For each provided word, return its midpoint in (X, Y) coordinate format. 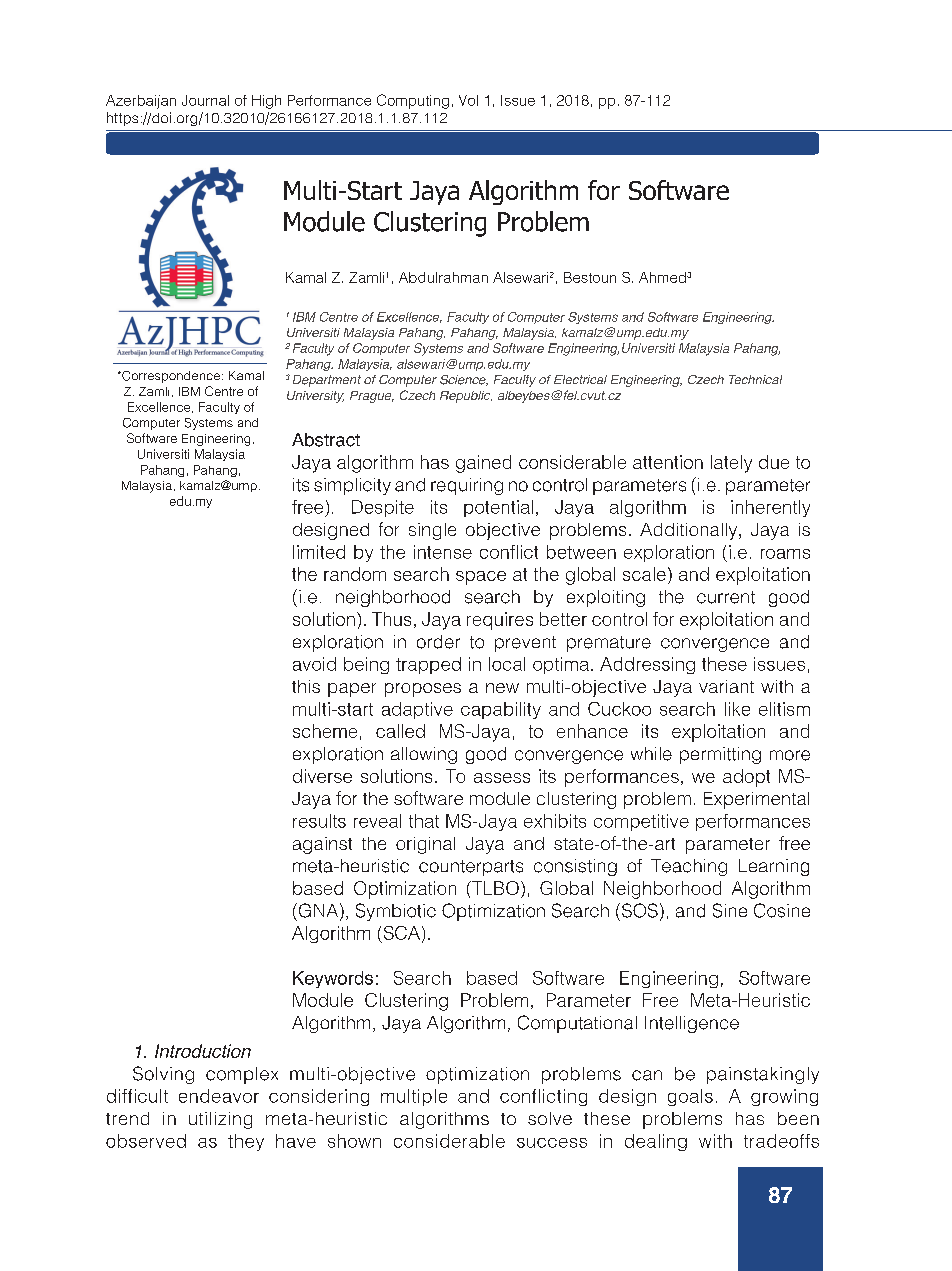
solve (550, 1118)
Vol (468, 100)
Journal (205, 100)
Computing (413, 101)
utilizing (220, 1120)
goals (690, 1097)
